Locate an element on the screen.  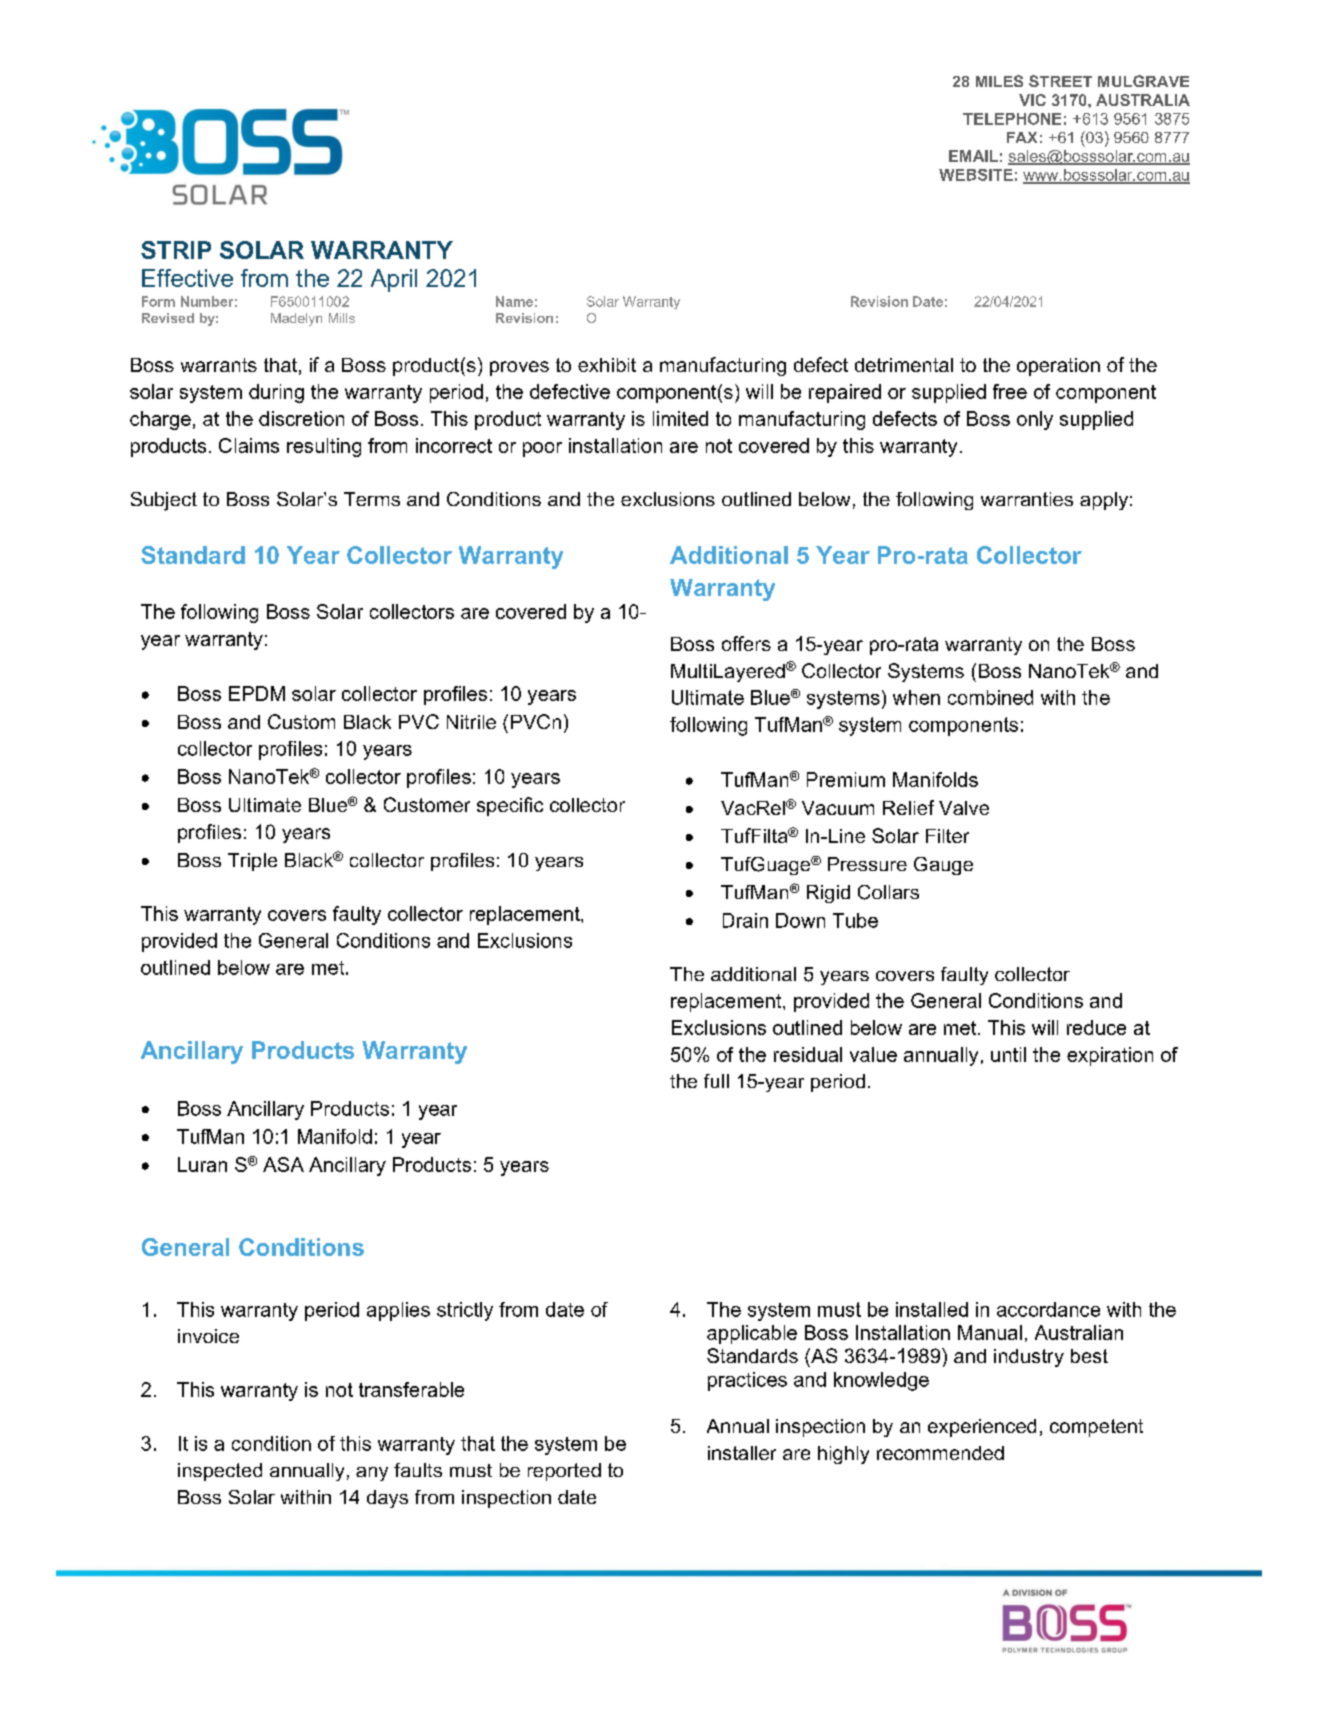
free is located at coordinates (1010, 391).
